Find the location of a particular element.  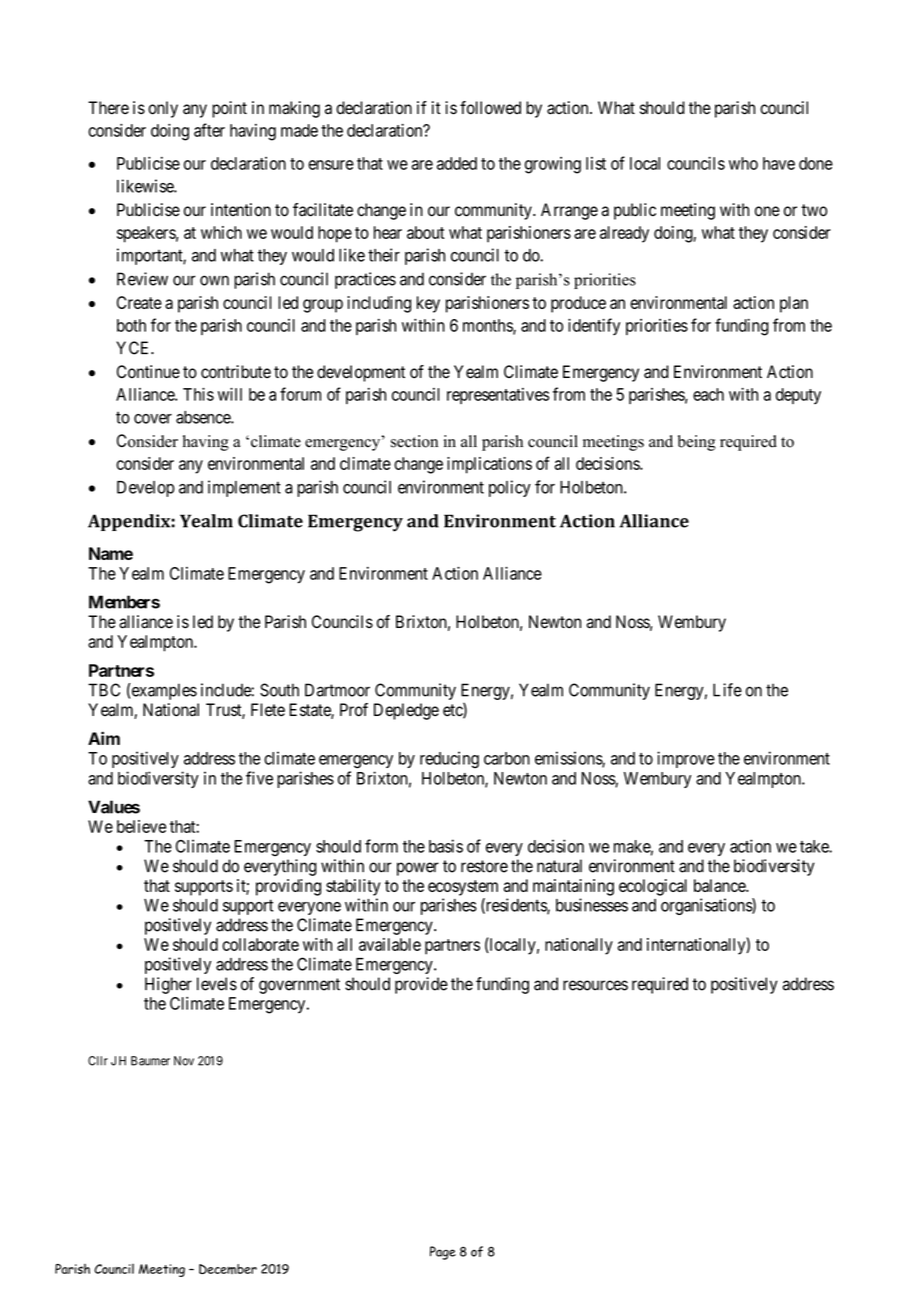

Page is located at coordinates (443, 1253).
